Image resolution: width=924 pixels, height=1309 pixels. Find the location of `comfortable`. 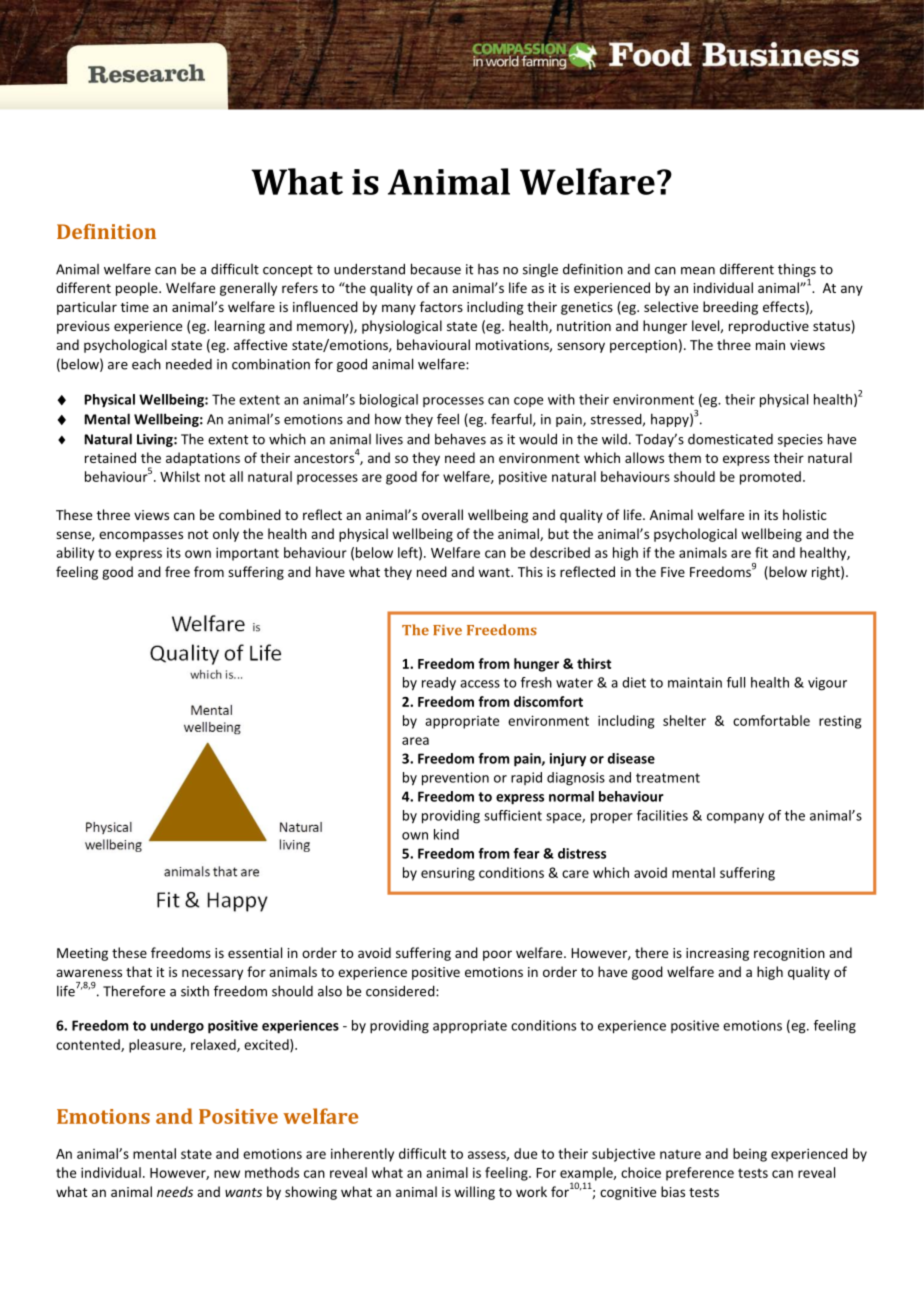

comfortable is located at coordinates (771, 720).
